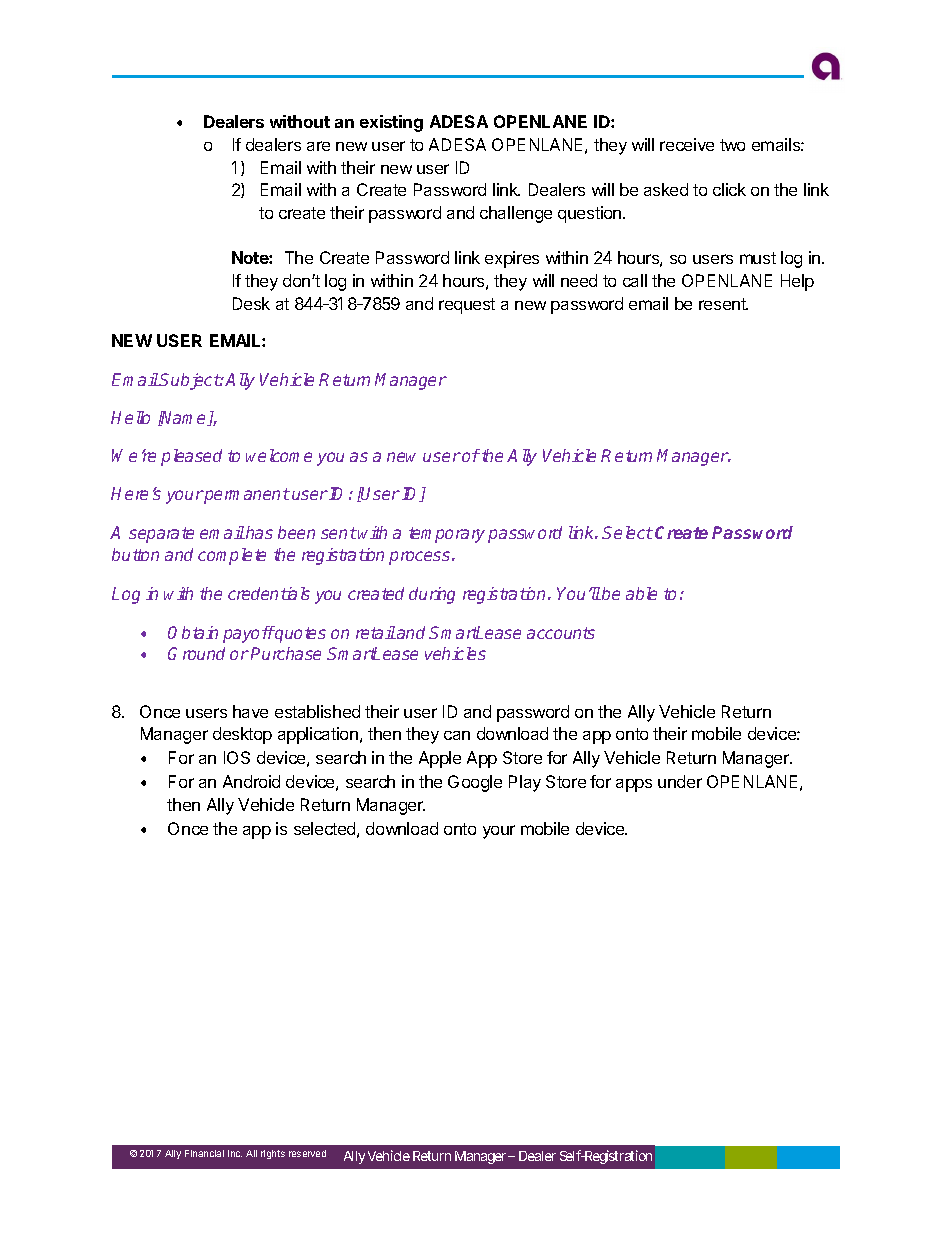 This image has height=1233, width=952. Describe the element at coordinates (235, 1153) in the image. I see `Inc` at that location.
